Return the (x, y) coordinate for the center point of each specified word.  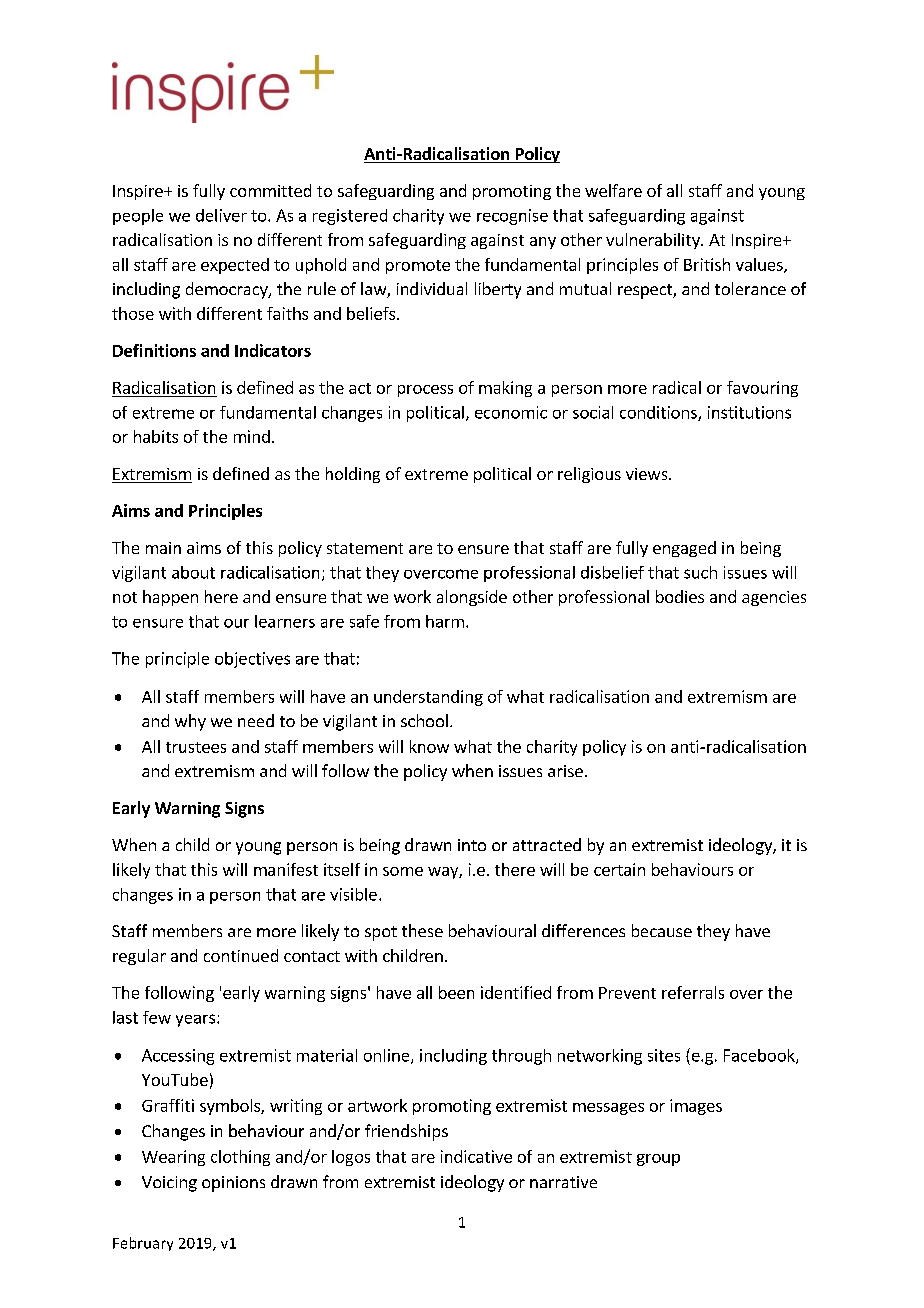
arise (565, 771)
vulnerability (654, 241)
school (424, 720)
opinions (233, 1184)
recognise (512, 217)
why (190, 722)
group (658, 1160)
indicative (476, 1156)
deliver (221, 215)
